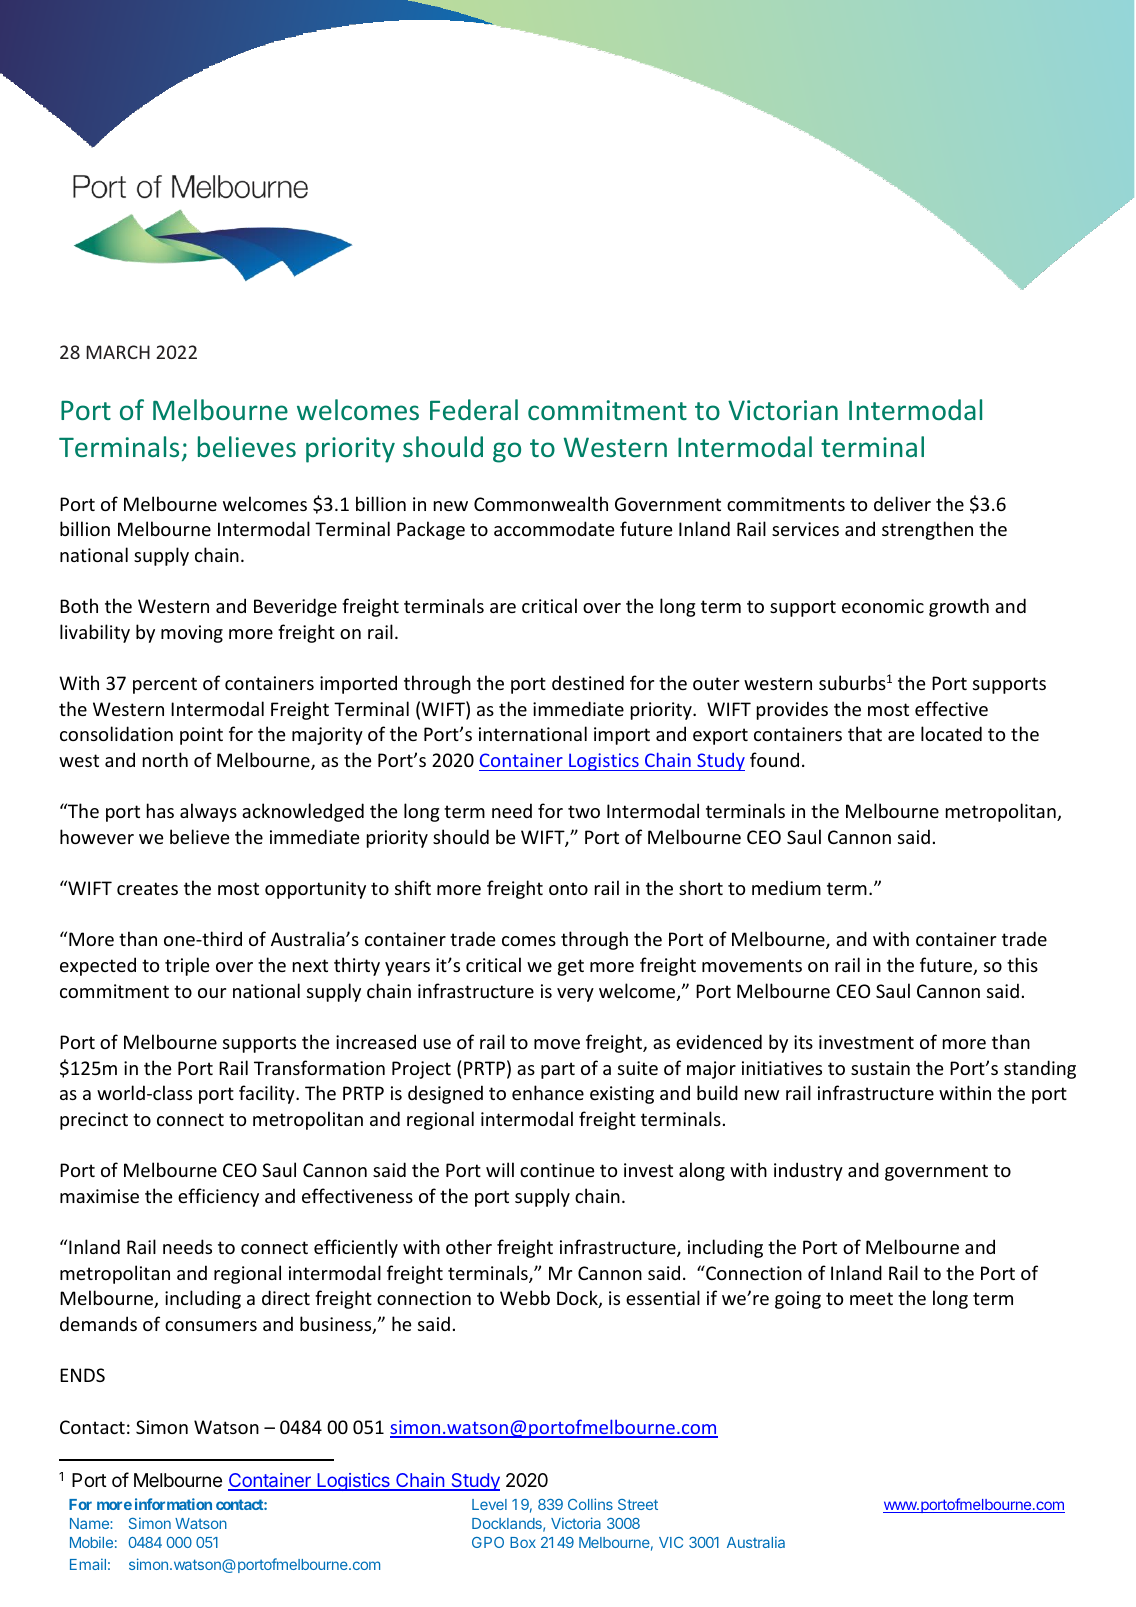  What do you see at coordinates (786, 887) in the screenshot?
I see `medium` at bounding box center [786, 887].
